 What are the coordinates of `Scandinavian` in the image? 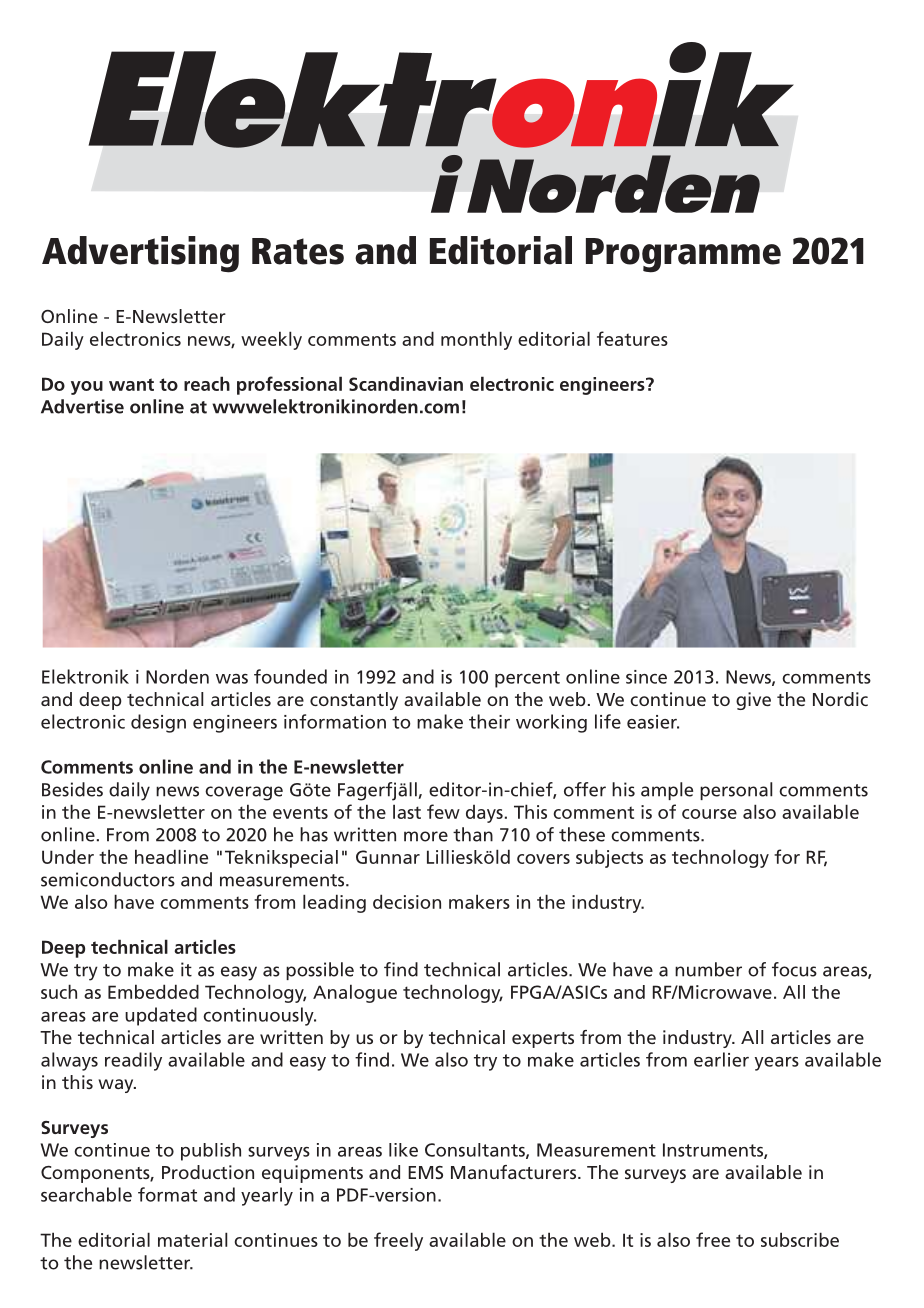 It's located at (406, 383).
